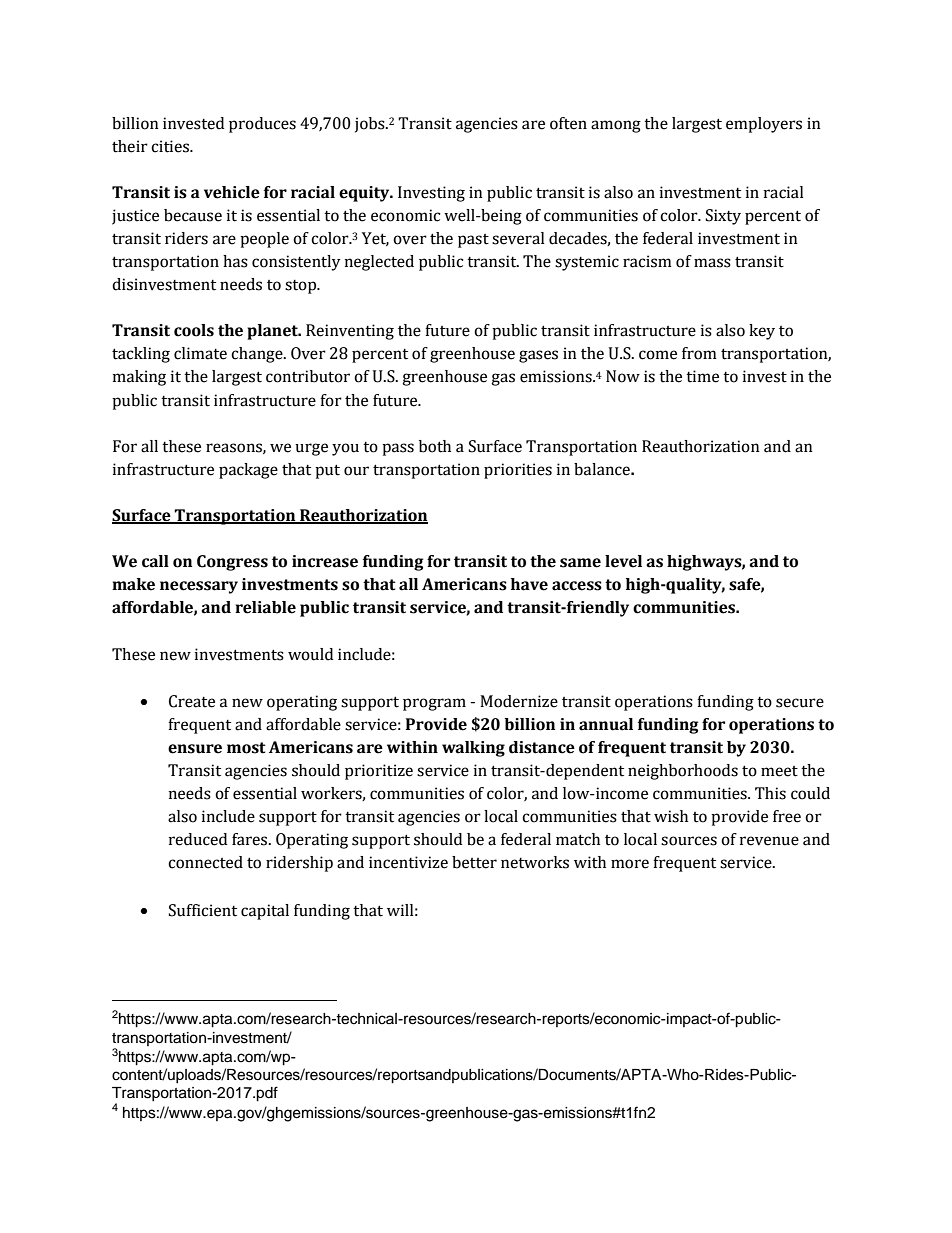 The image size is (952, 1233). I want to click on revenue, so click(769, 841).
